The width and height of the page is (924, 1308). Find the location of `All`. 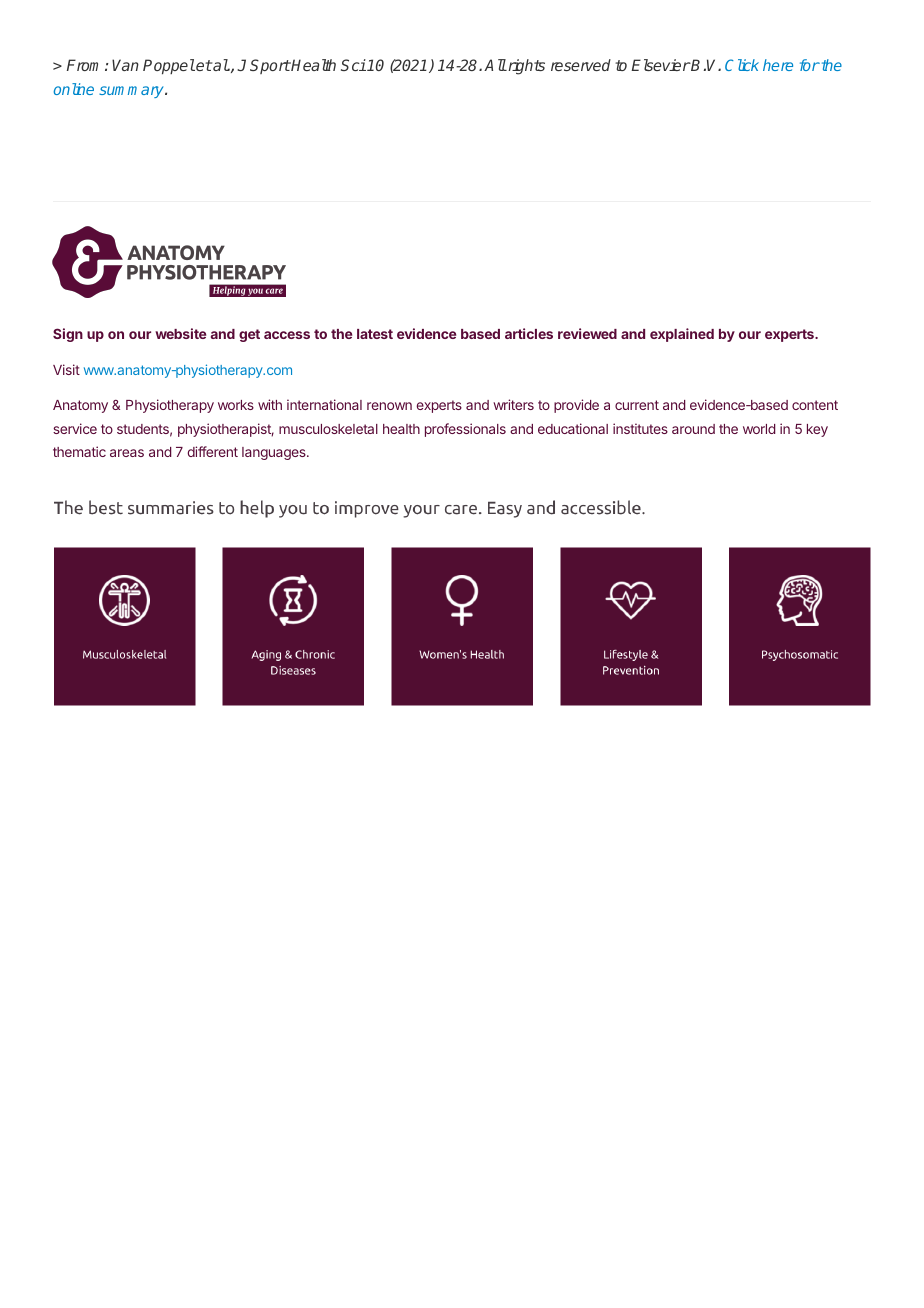

All is located at coordinates (495, 65).
